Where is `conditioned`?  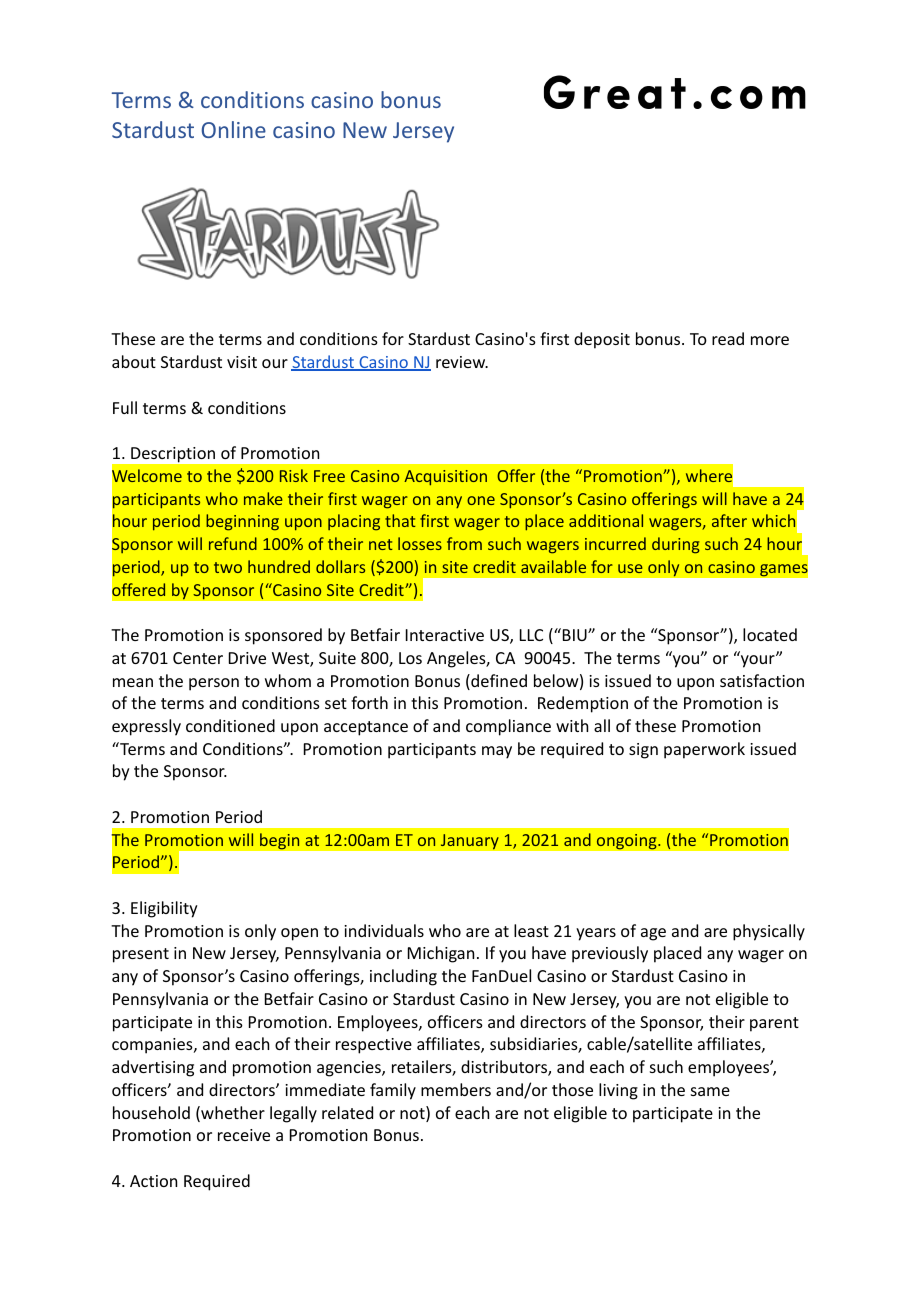 conditioned is located at coordinates (230, 725).
